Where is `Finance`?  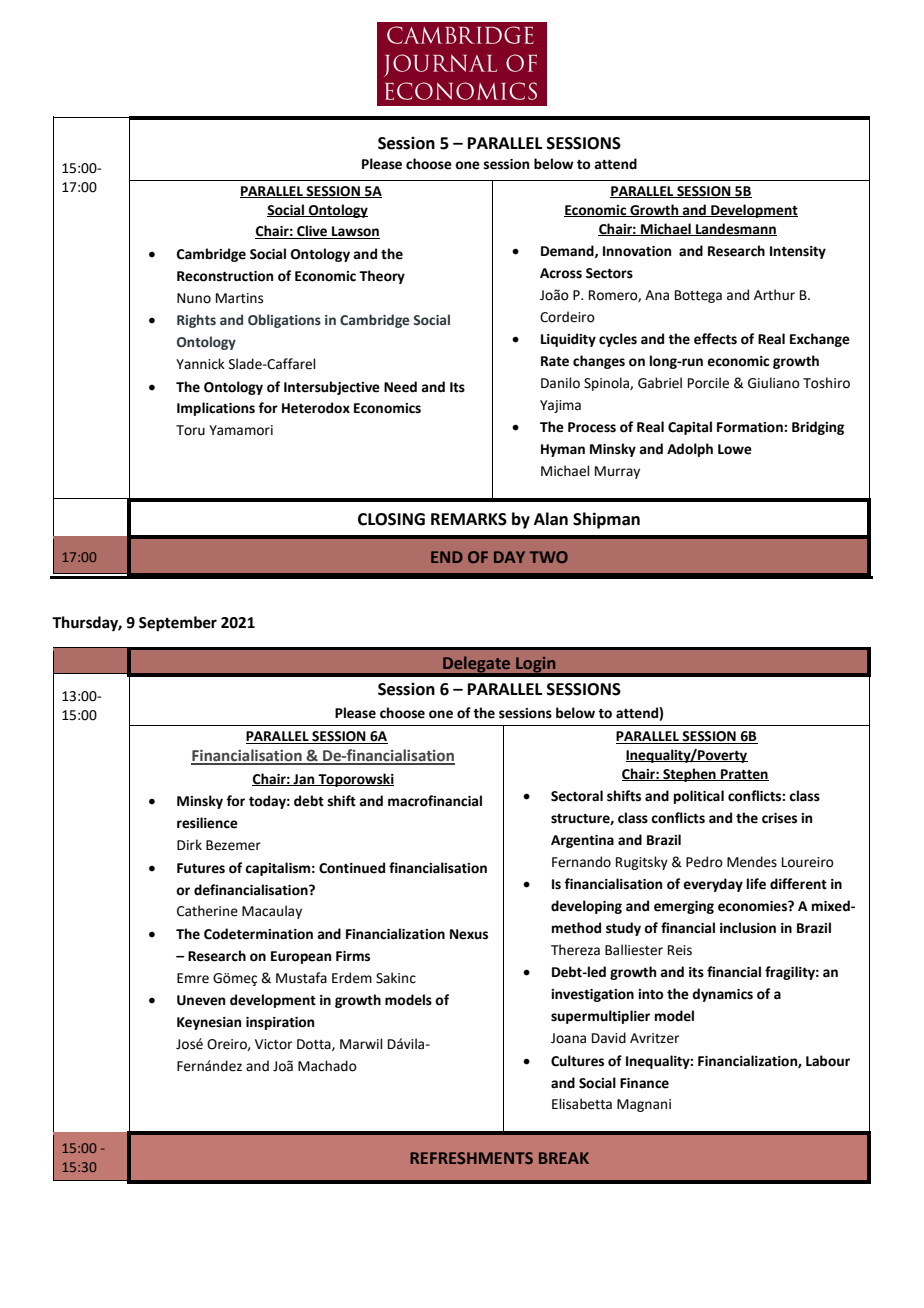 Finance is located at coordinates (644, 1083).
